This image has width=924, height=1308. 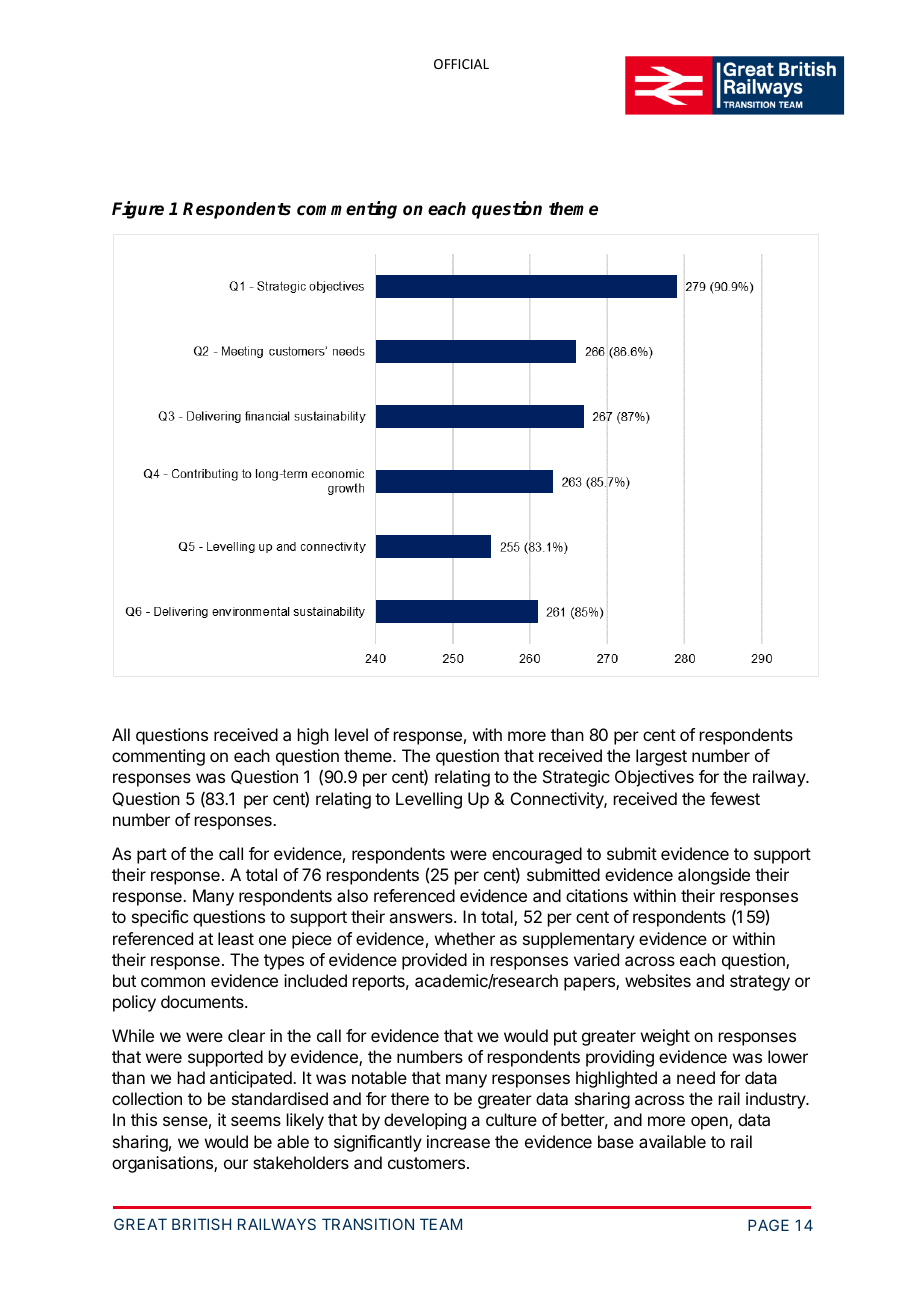 What do you see at coordinates (576, 778) in the image?
I see `Strategic` at bounding box center [576, 778].
